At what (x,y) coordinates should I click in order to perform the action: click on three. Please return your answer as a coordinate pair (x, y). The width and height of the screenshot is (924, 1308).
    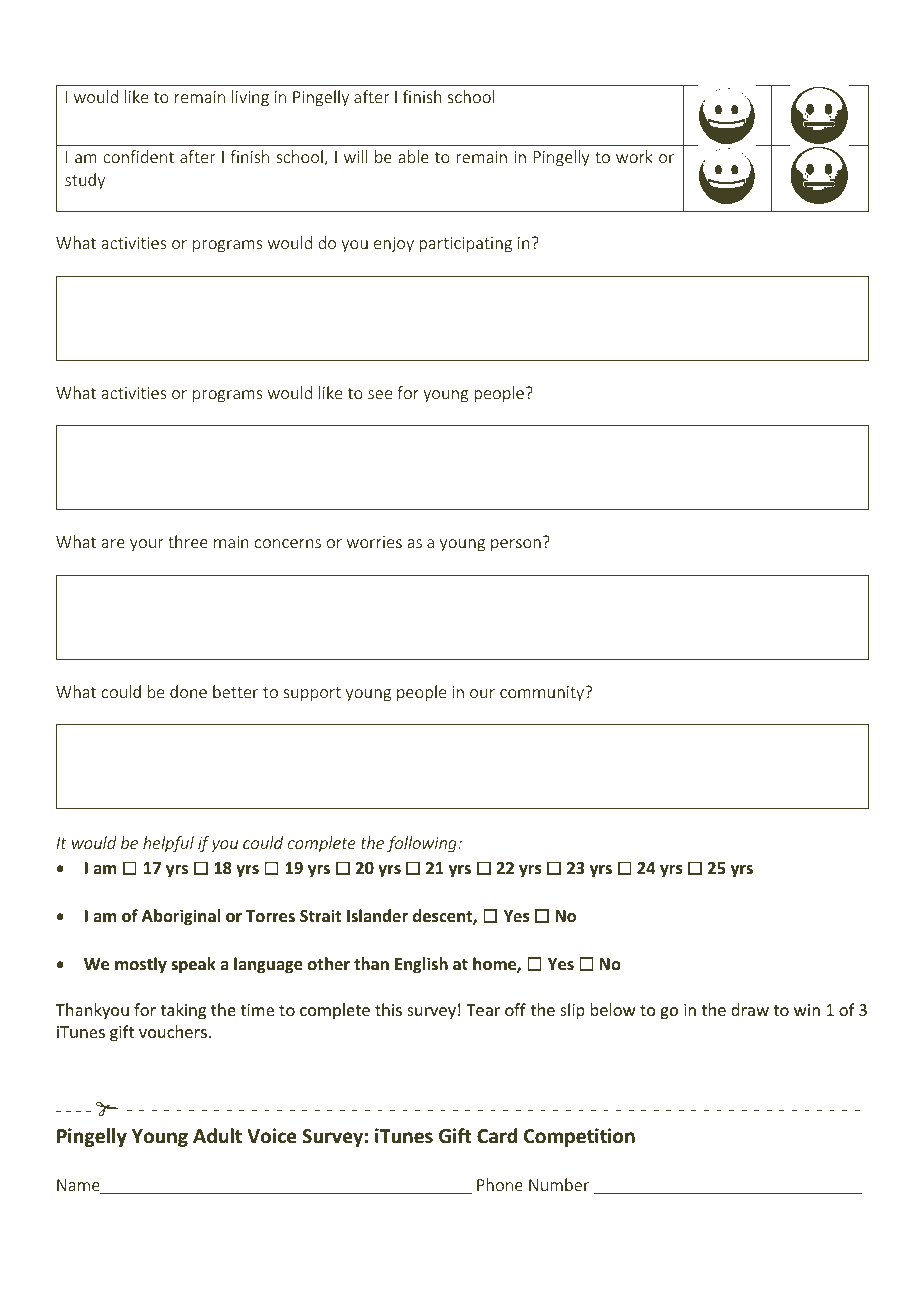
    Looking at the image, I should click on (188, 541).
